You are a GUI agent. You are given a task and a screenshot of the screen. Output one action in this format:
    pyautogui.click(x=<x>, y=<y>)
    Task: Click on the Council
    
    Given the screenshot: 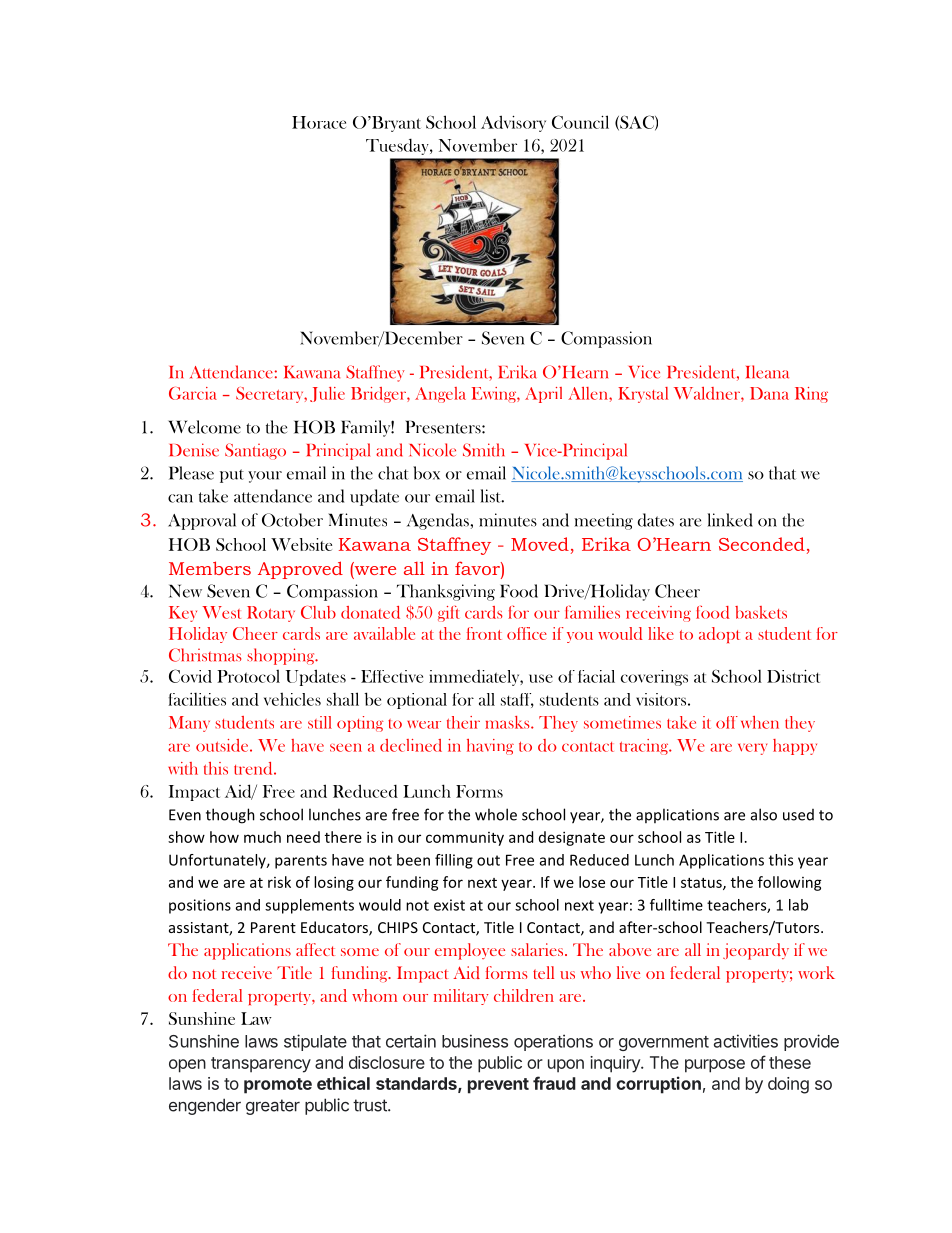 What is the action you would take?
    pyautogui.click(x=580, y=122)
